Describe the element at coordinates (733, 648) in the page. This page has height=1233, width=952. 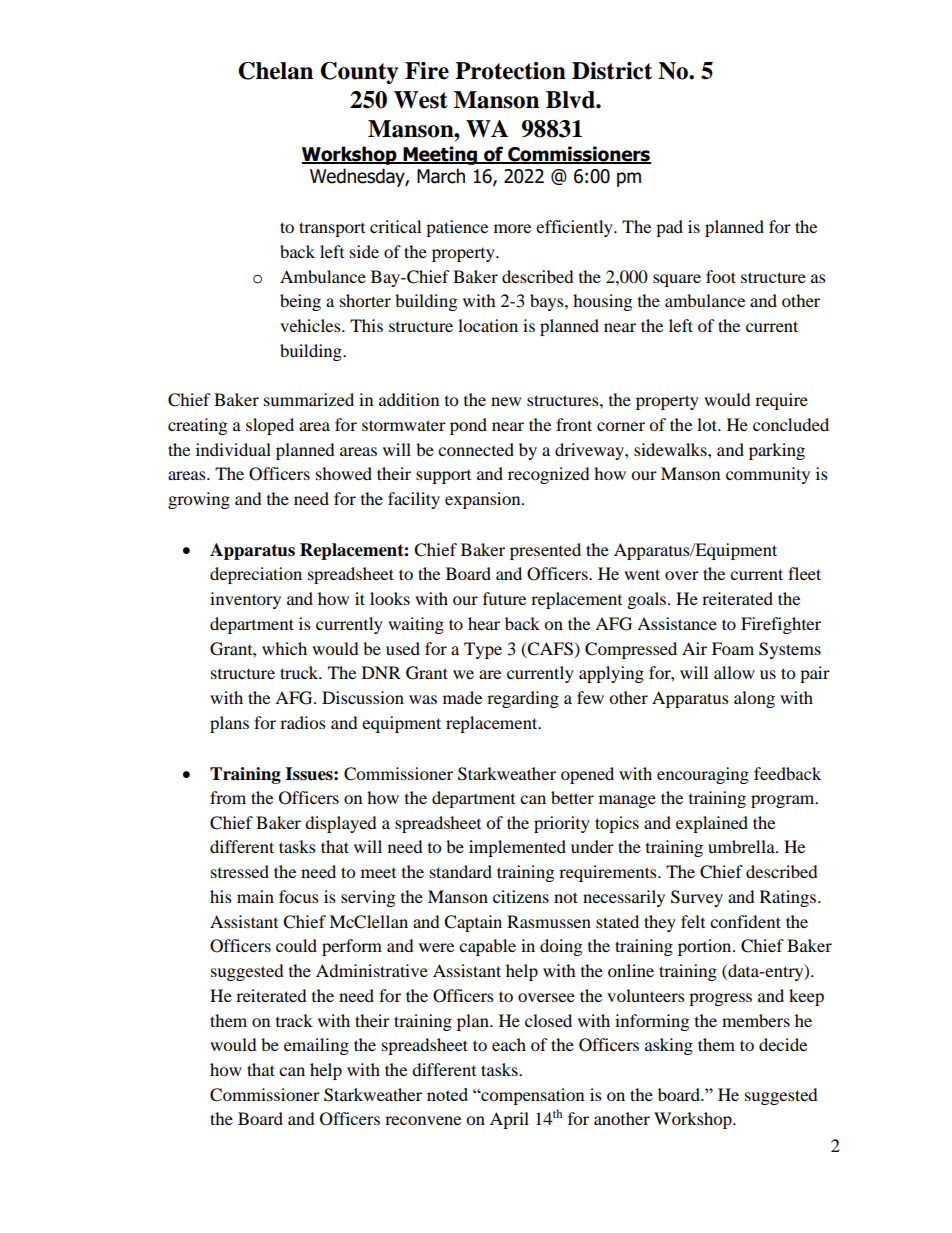
I see `Foam` at that location.
